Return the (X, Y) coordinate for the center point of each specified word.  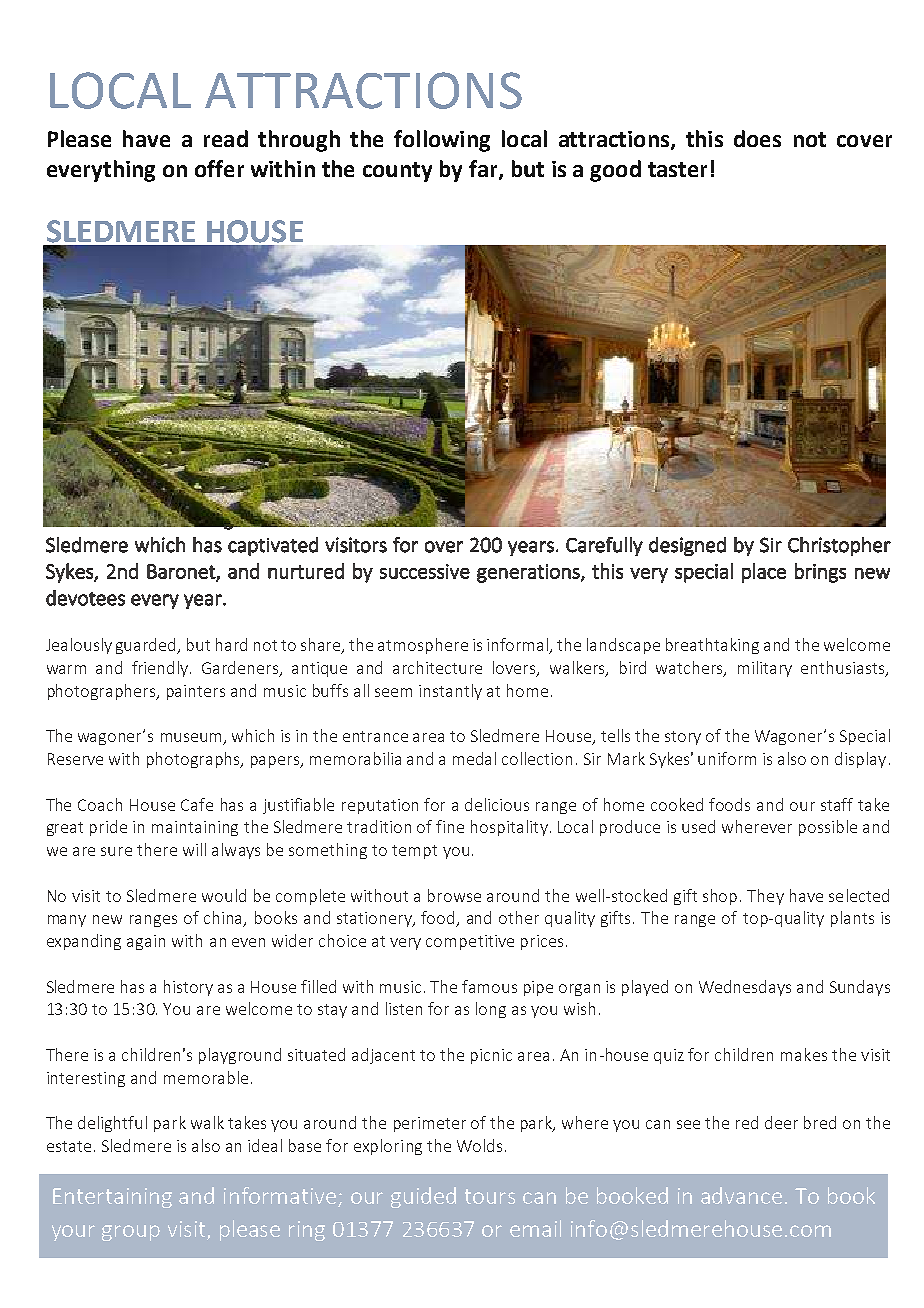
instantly (450, 692)
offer (219, 168)
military (765, 669)
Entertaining (112, 1198)
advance (741, 1195)
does (757, 138)
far (484, 170)
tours (490, 1196)
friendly (161, 669)
